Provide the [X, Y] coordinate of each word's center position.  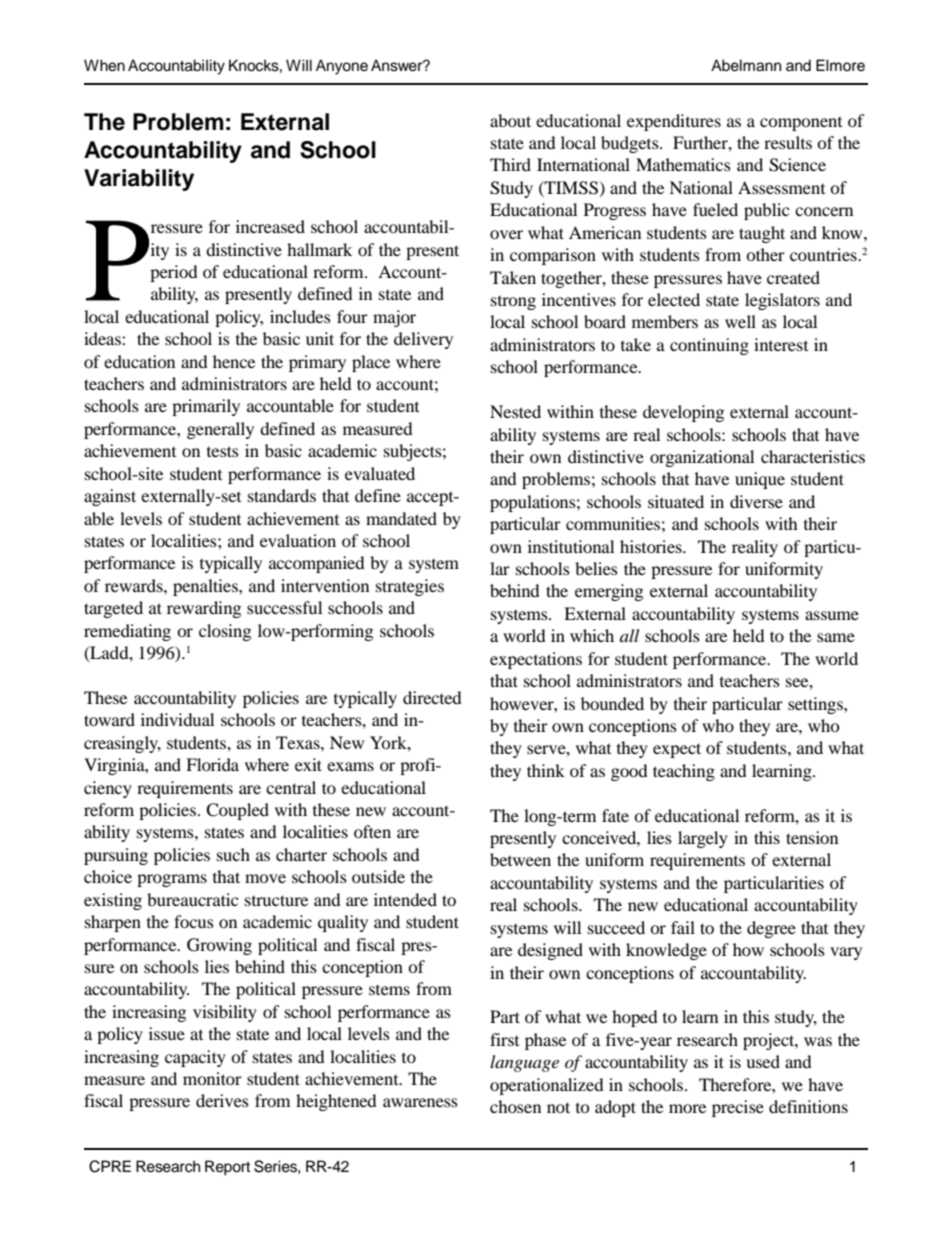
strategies [410, 587]
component [801, 124]
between [520, 859]
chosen [515, 1106]
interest [781, 344]
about [510, 120]
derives [222, 1100]
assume [832, 615]
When [104, 65]
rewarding [204, 609]
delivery [423, 340]
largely [703, 839]
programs [172, 880]
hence [234, 361]
